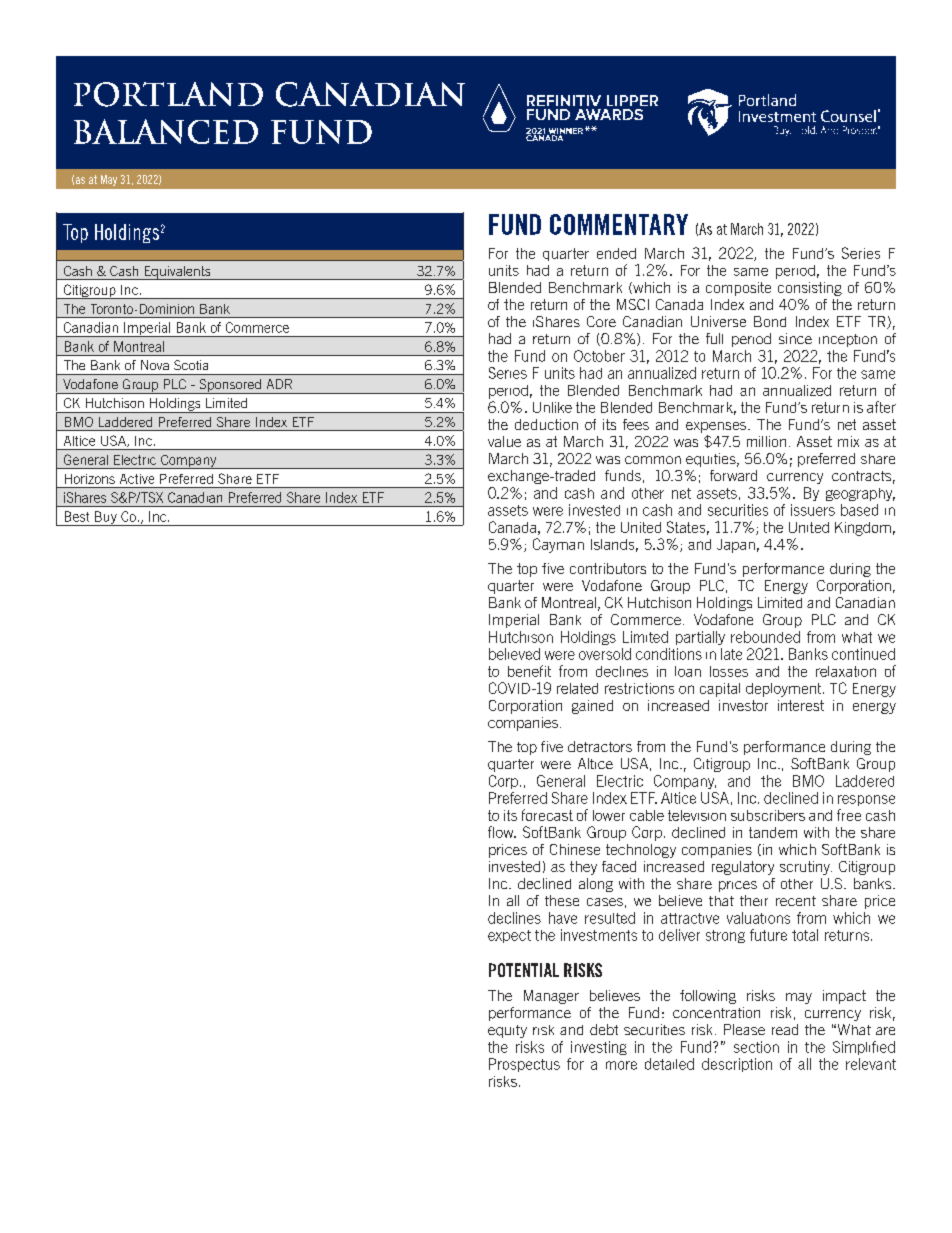  Describe the element at coordinates (166, 131) in the screenshot. I see `BALANCED` at that location.
